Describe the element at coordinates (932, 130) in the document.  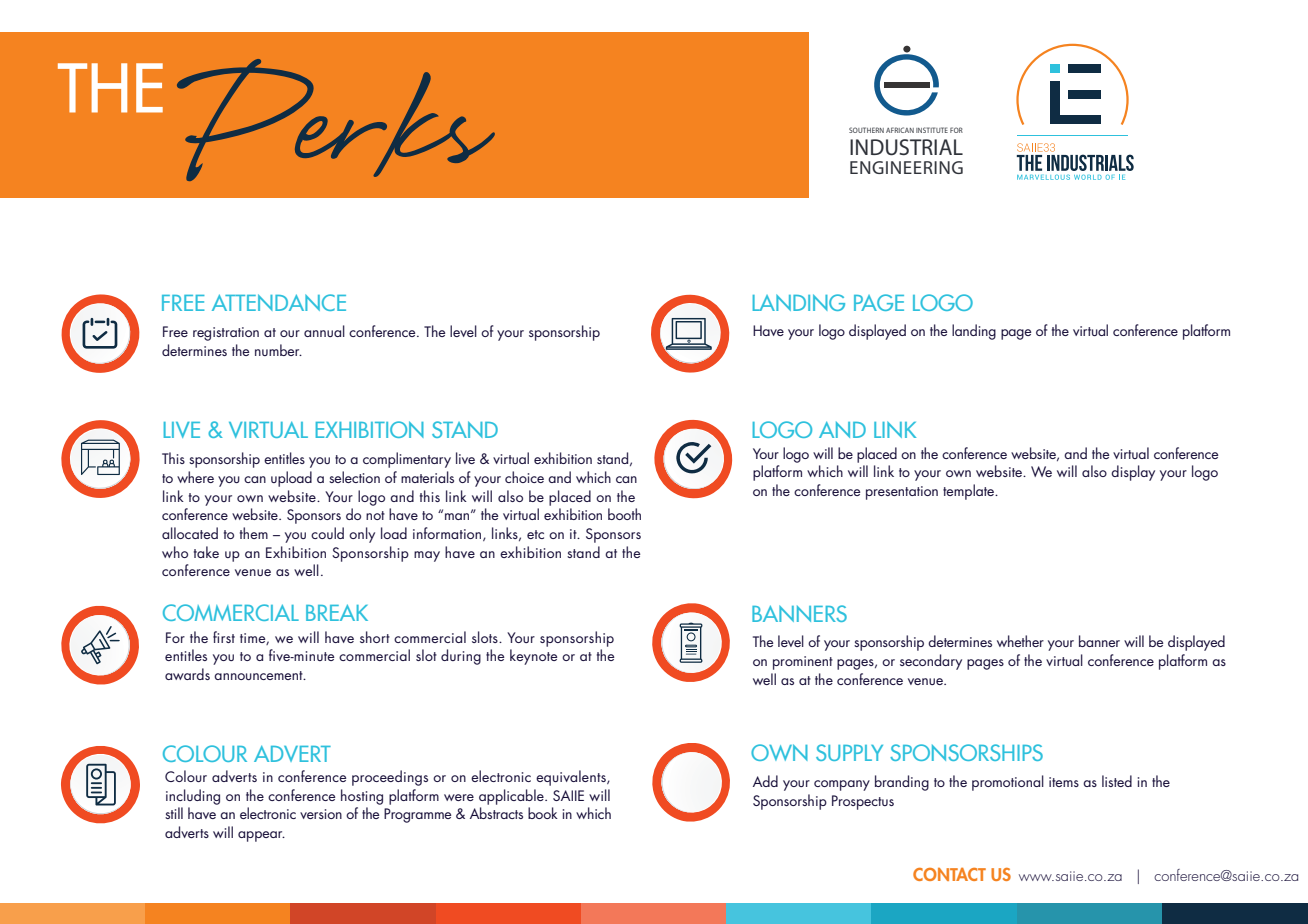
I see `INSTITUTE` at that location.
